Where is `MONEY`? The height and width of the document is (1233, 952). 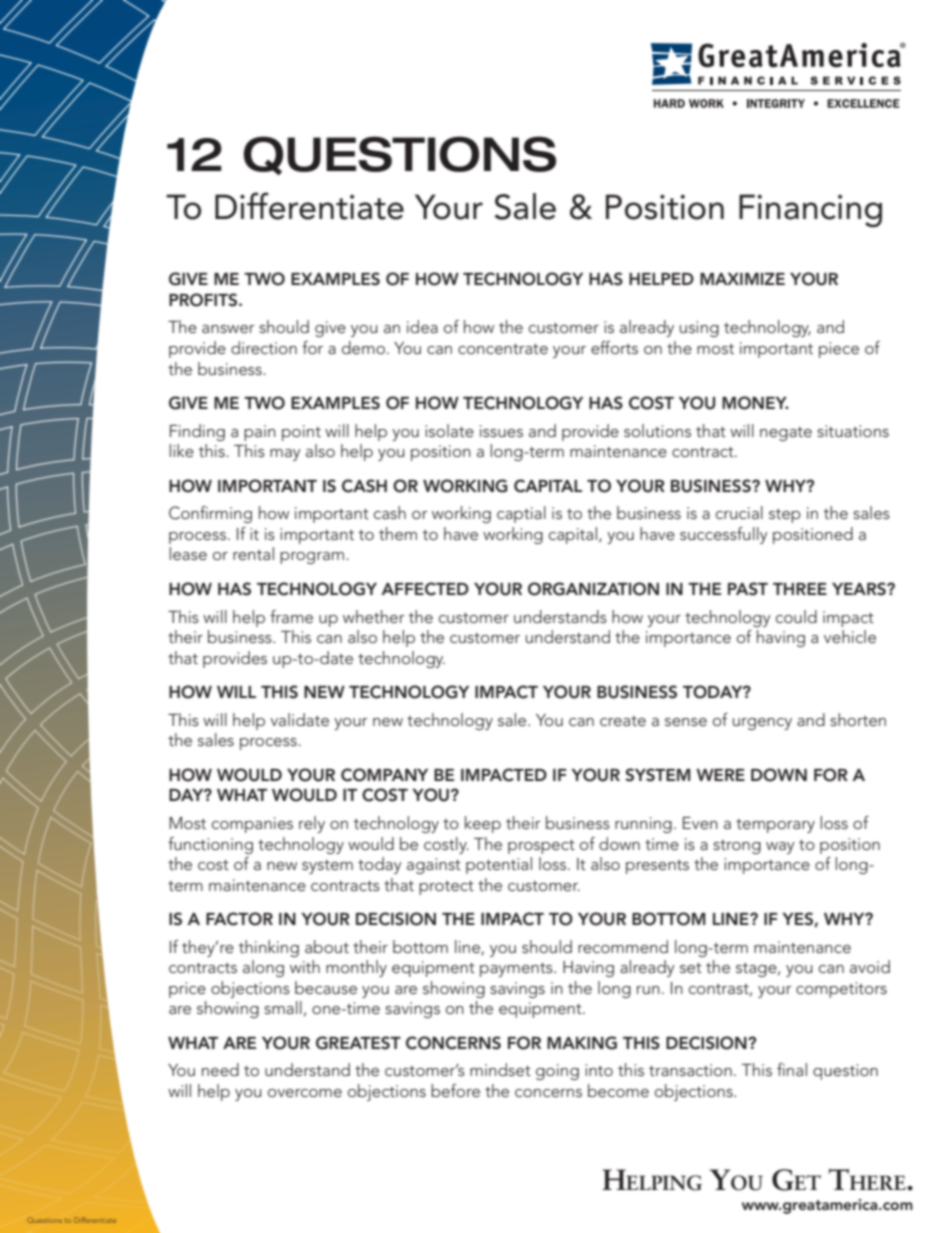 MONEY is located at coordinates (755, 403).
